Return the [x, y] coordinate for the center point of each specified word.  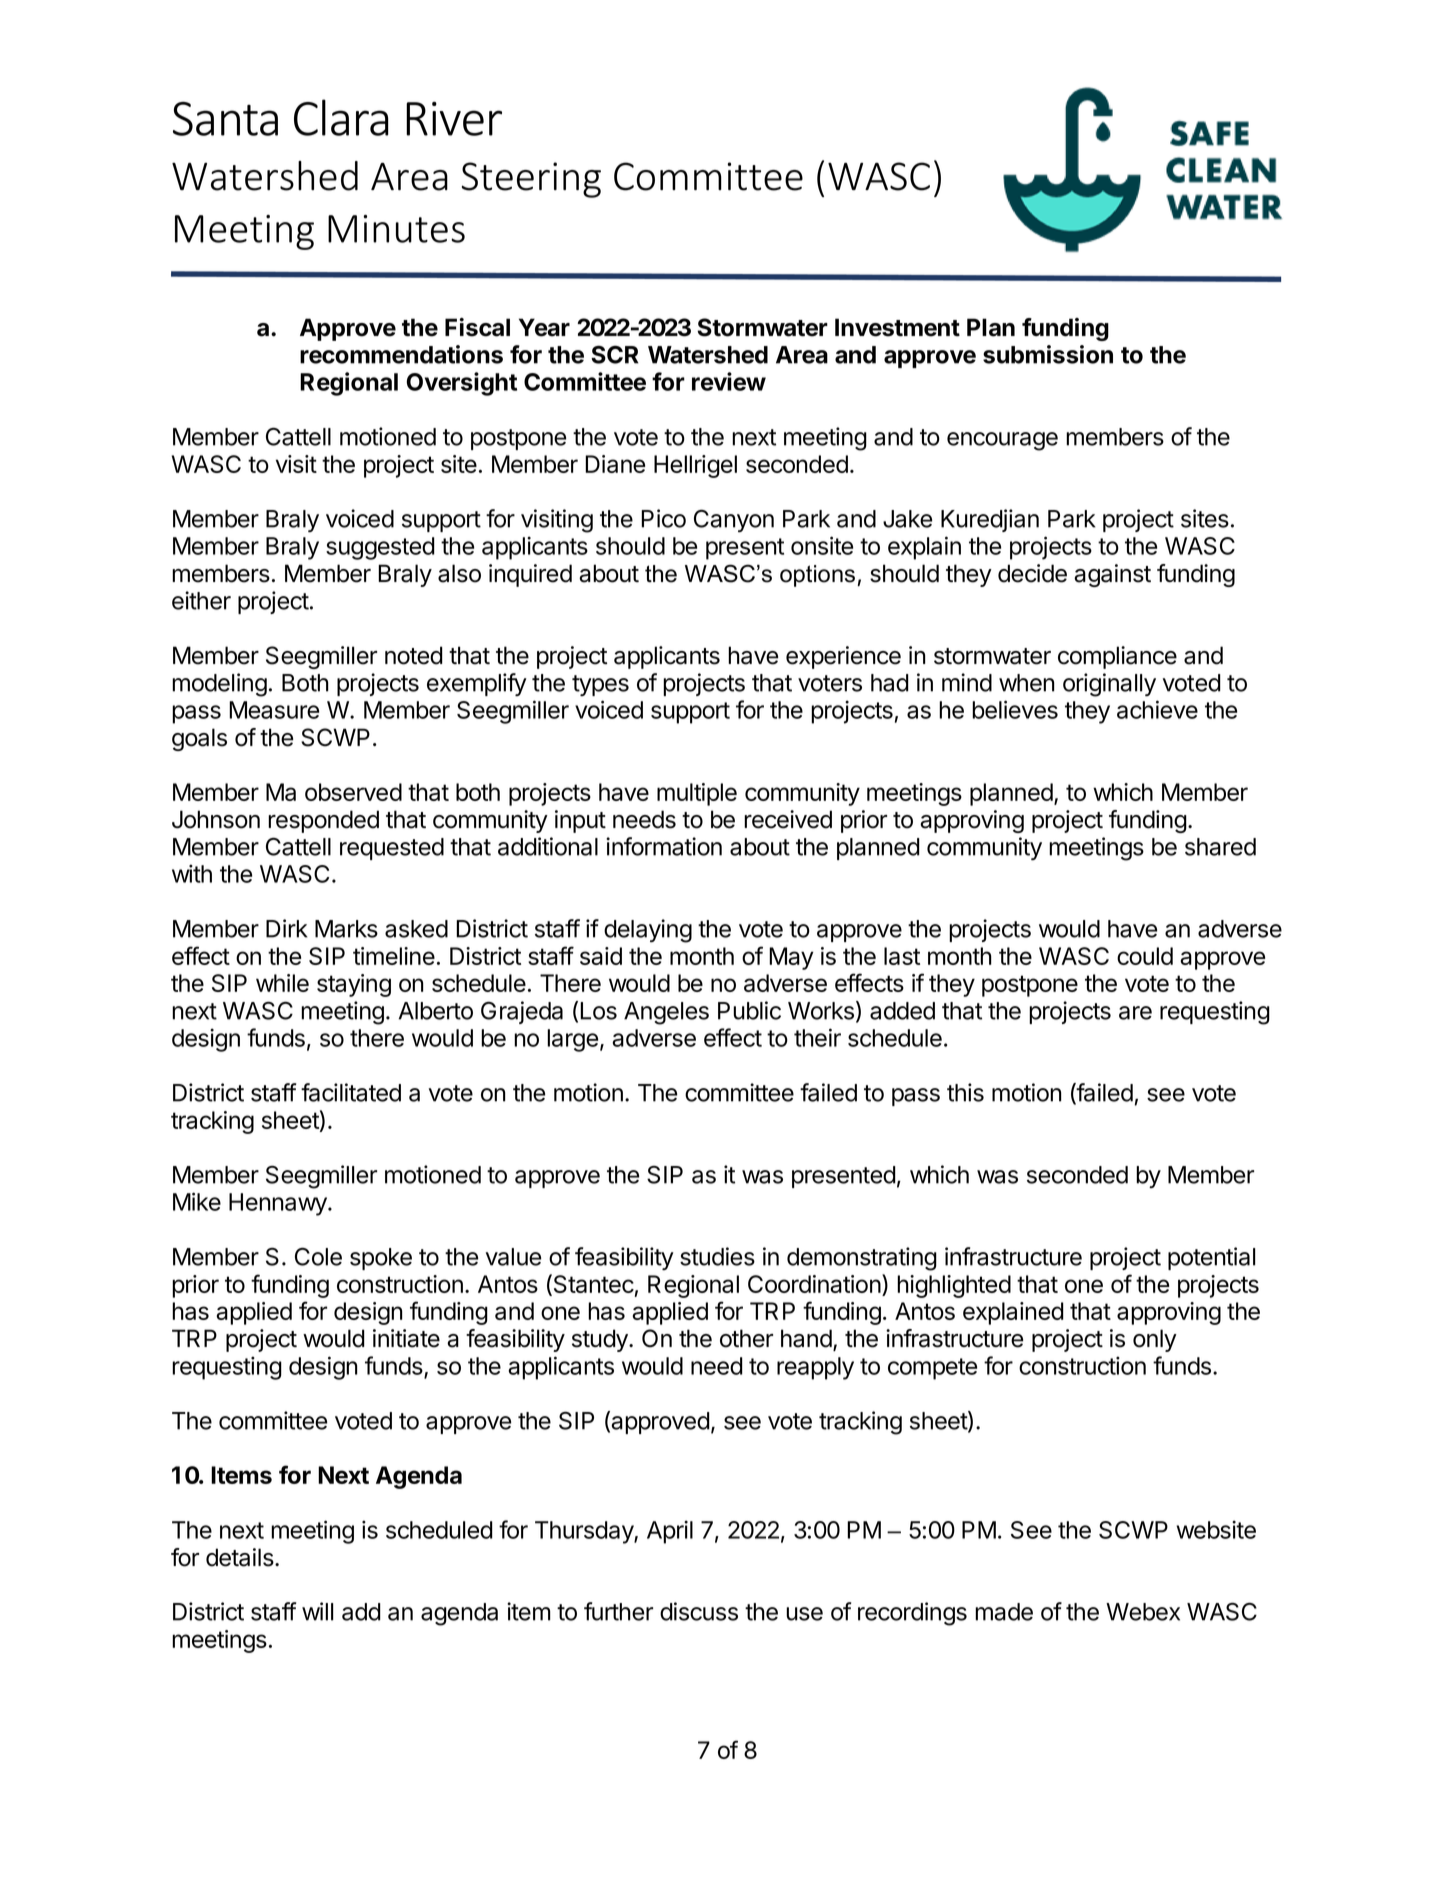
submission [1048, 354]
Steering [531, 180]
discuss [699, 1611]
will [317, 1611]
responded [323, 821]
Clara [341, 117]
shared [1220, 847]
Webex [1143, 1612]
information [664, 846]
